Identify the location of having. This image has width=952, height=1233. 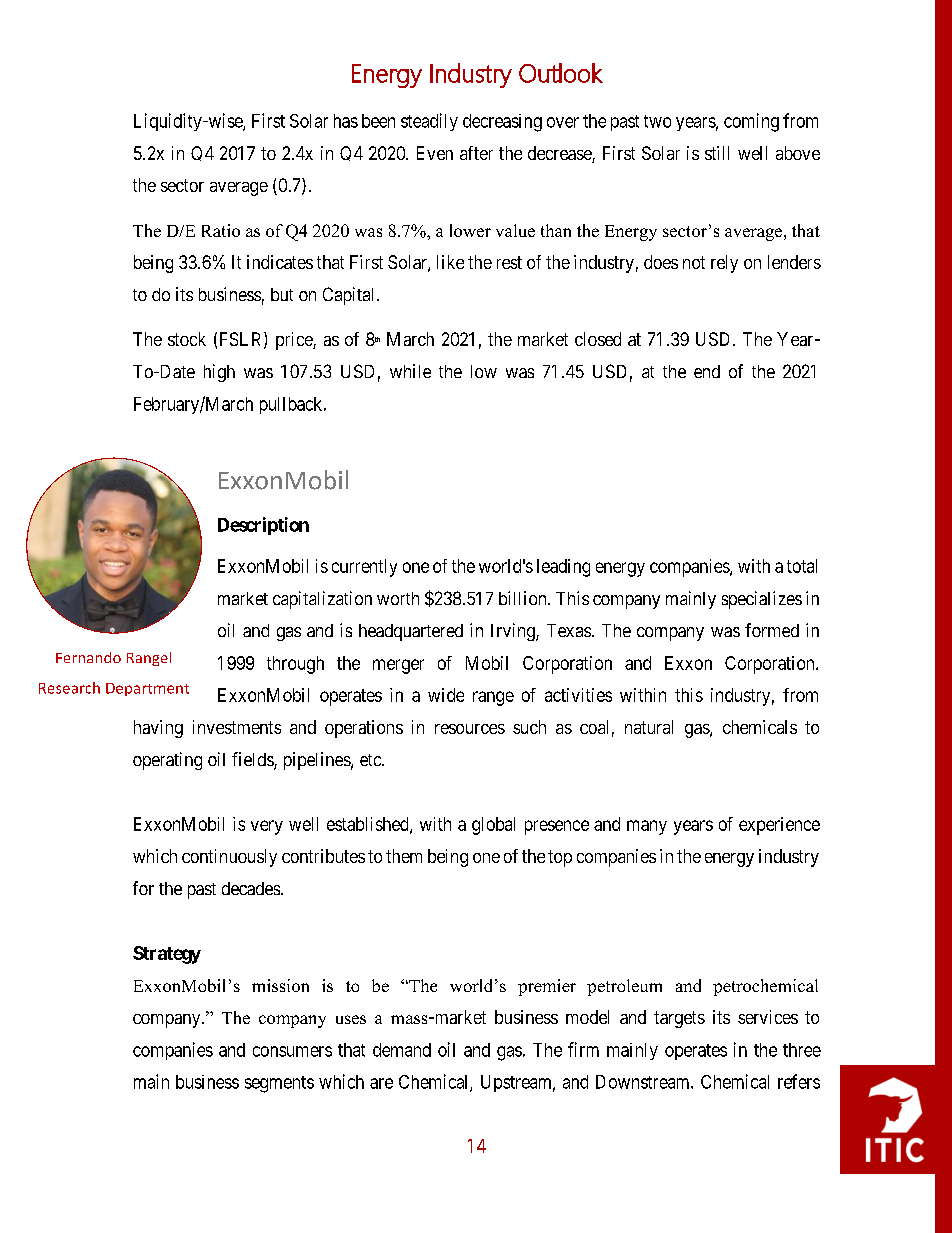
(158, 729).
